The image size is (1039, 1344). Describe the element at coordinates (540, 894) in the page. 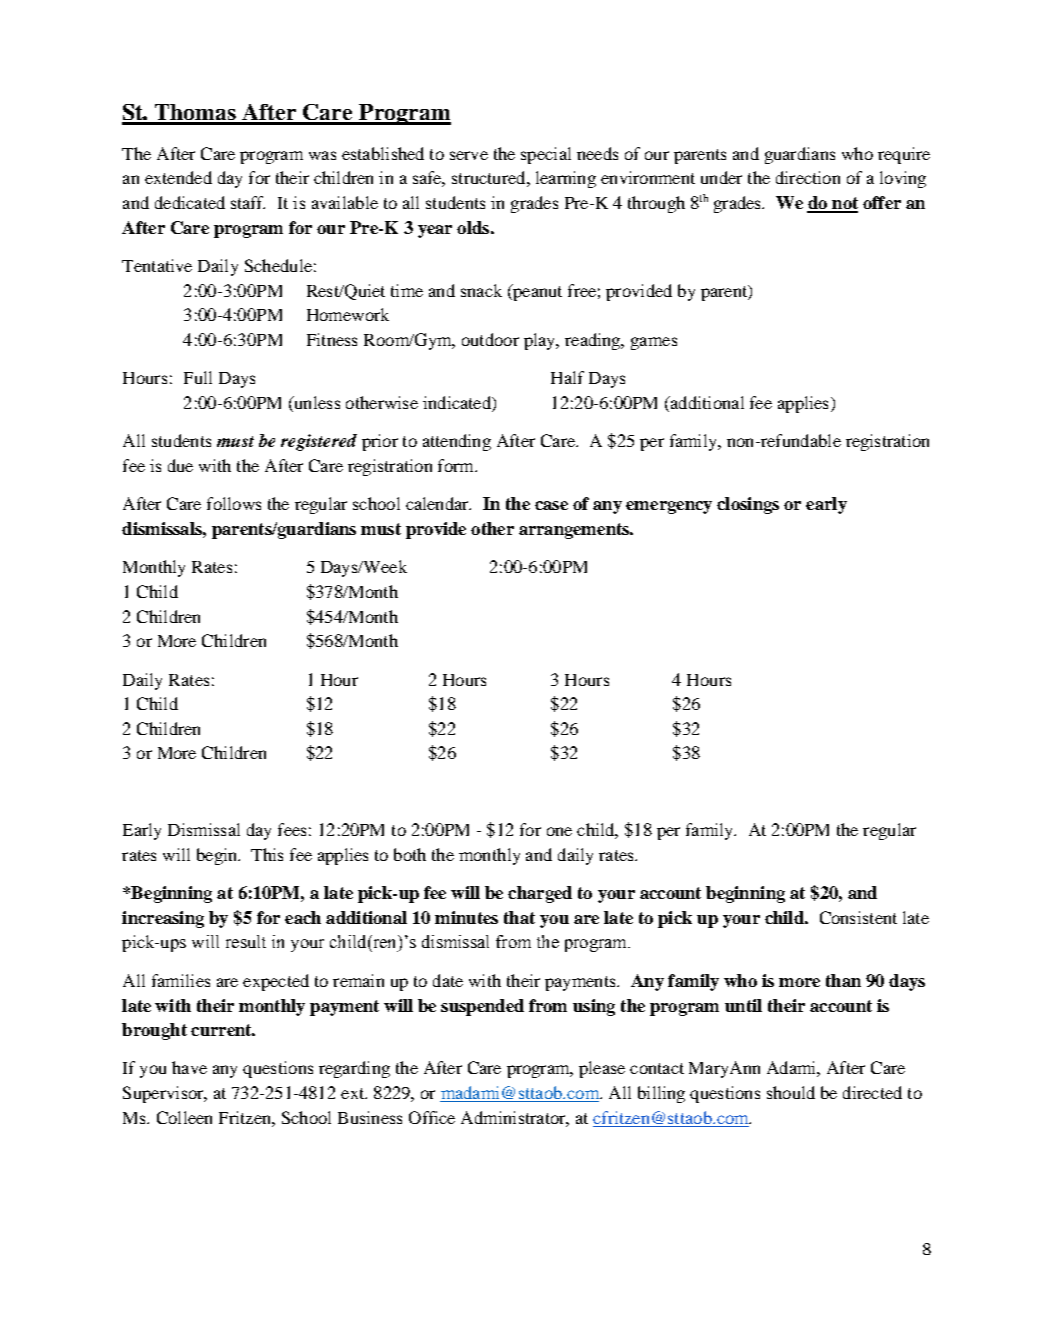

I see `charged` at that location.
